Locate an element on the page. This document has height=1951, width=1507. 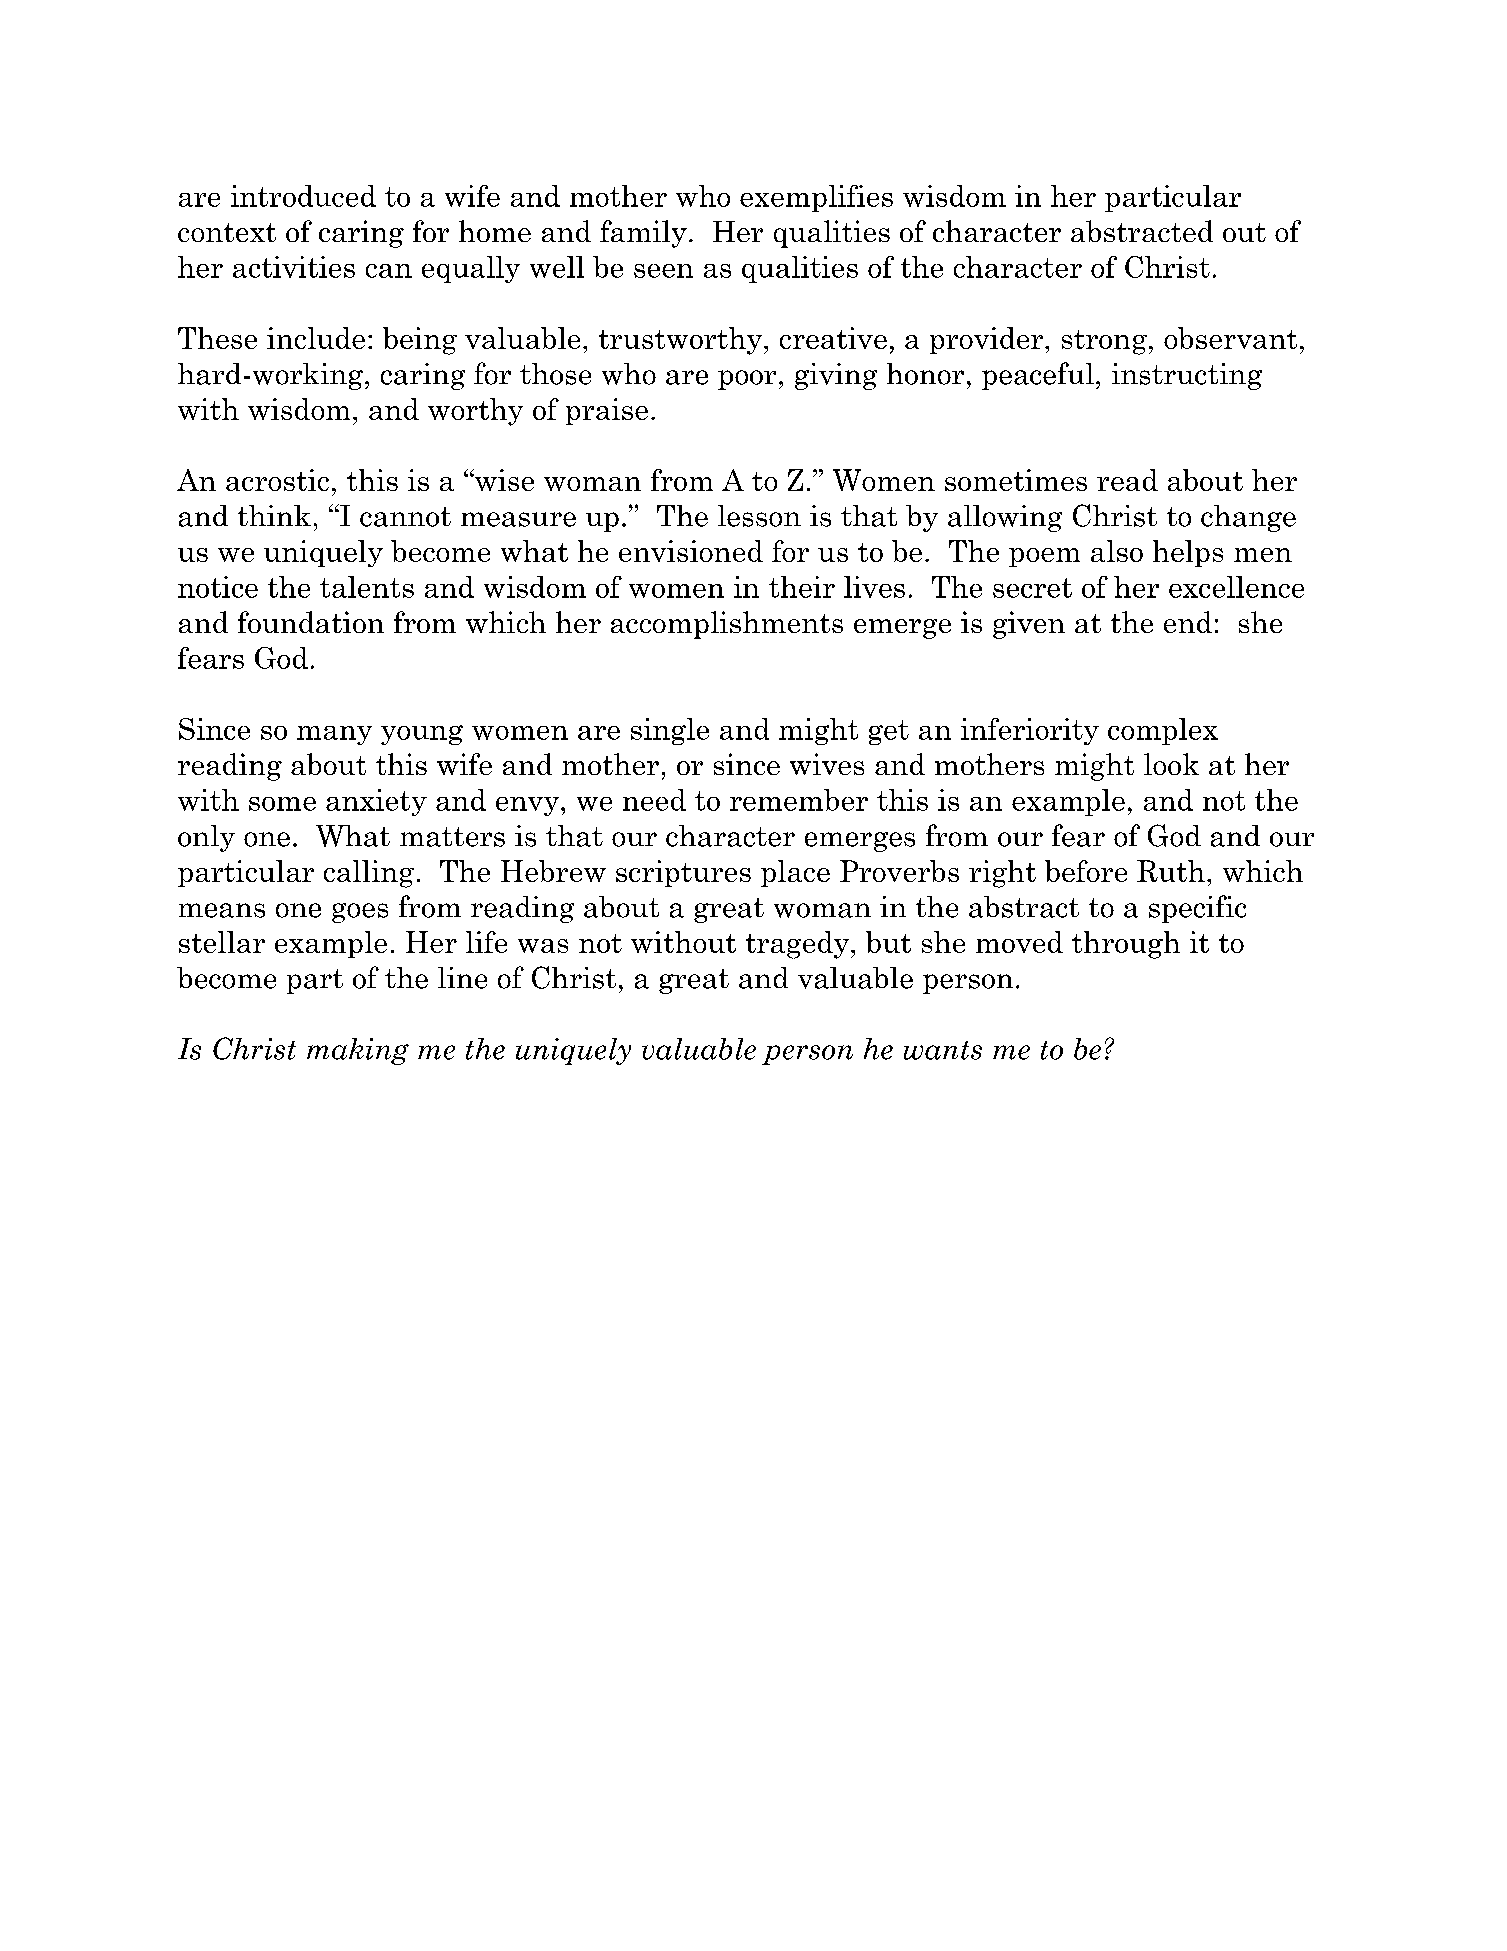
accomplishments is located at coordinates (727, 625).
